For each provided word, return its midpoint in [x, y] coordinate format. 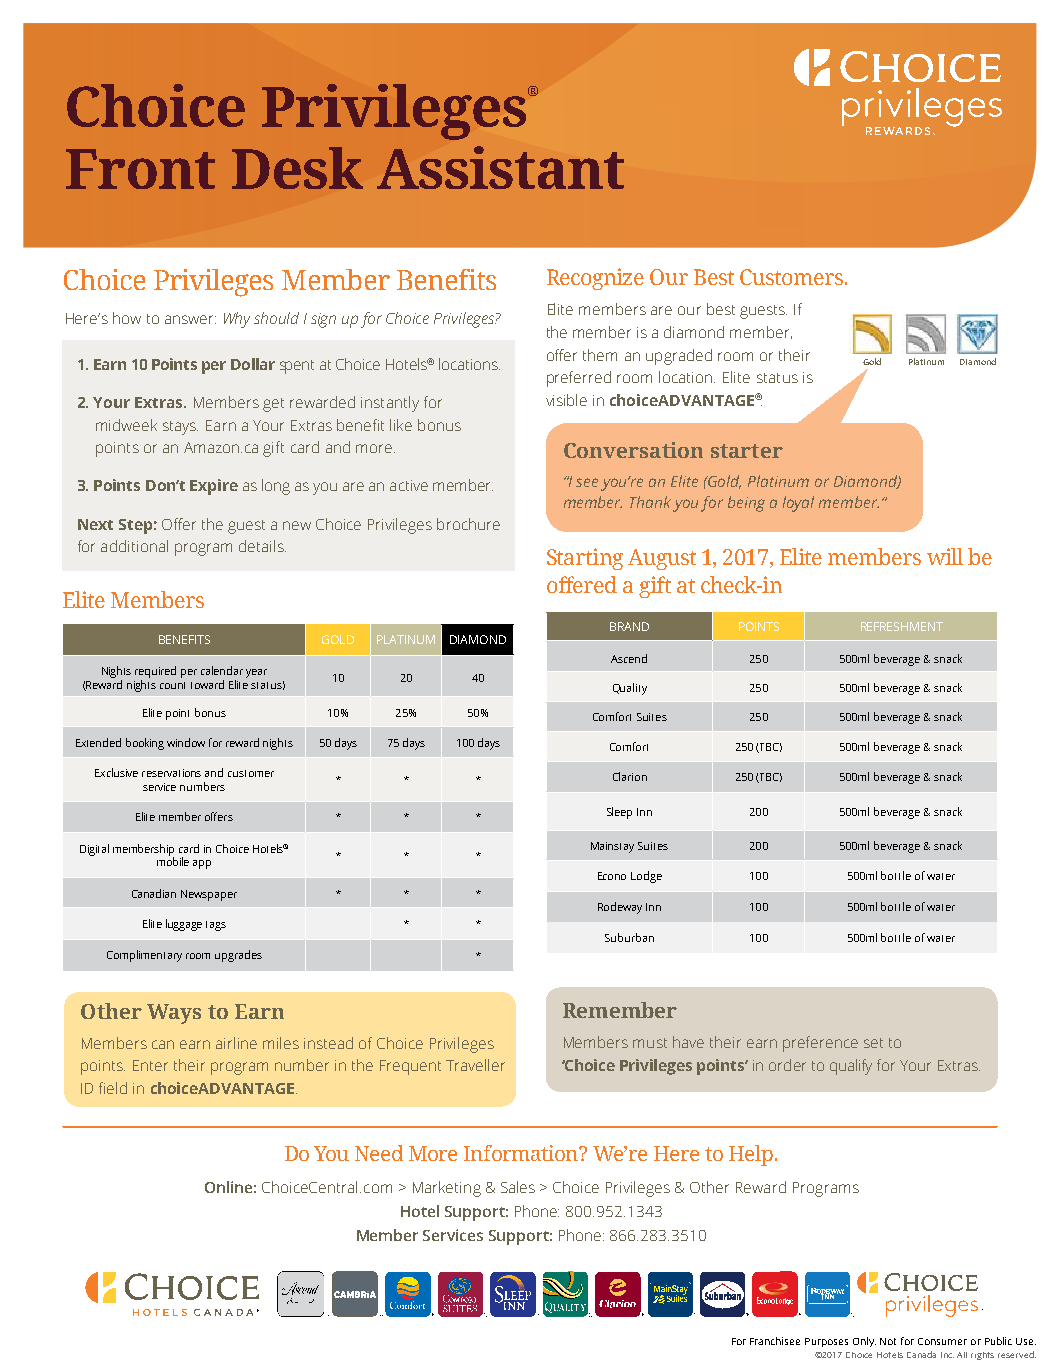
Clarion [630, 776]
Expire [214, 487]
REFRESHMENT [902, 626]
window [186, 742]
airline [236, 1043]
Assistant [500, 167]
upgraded [679, 357]
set [873, 1043]
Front [140, 169]
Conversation [633, 450]
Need [379, 1153]
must [650, 1043]
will [945, 556]
